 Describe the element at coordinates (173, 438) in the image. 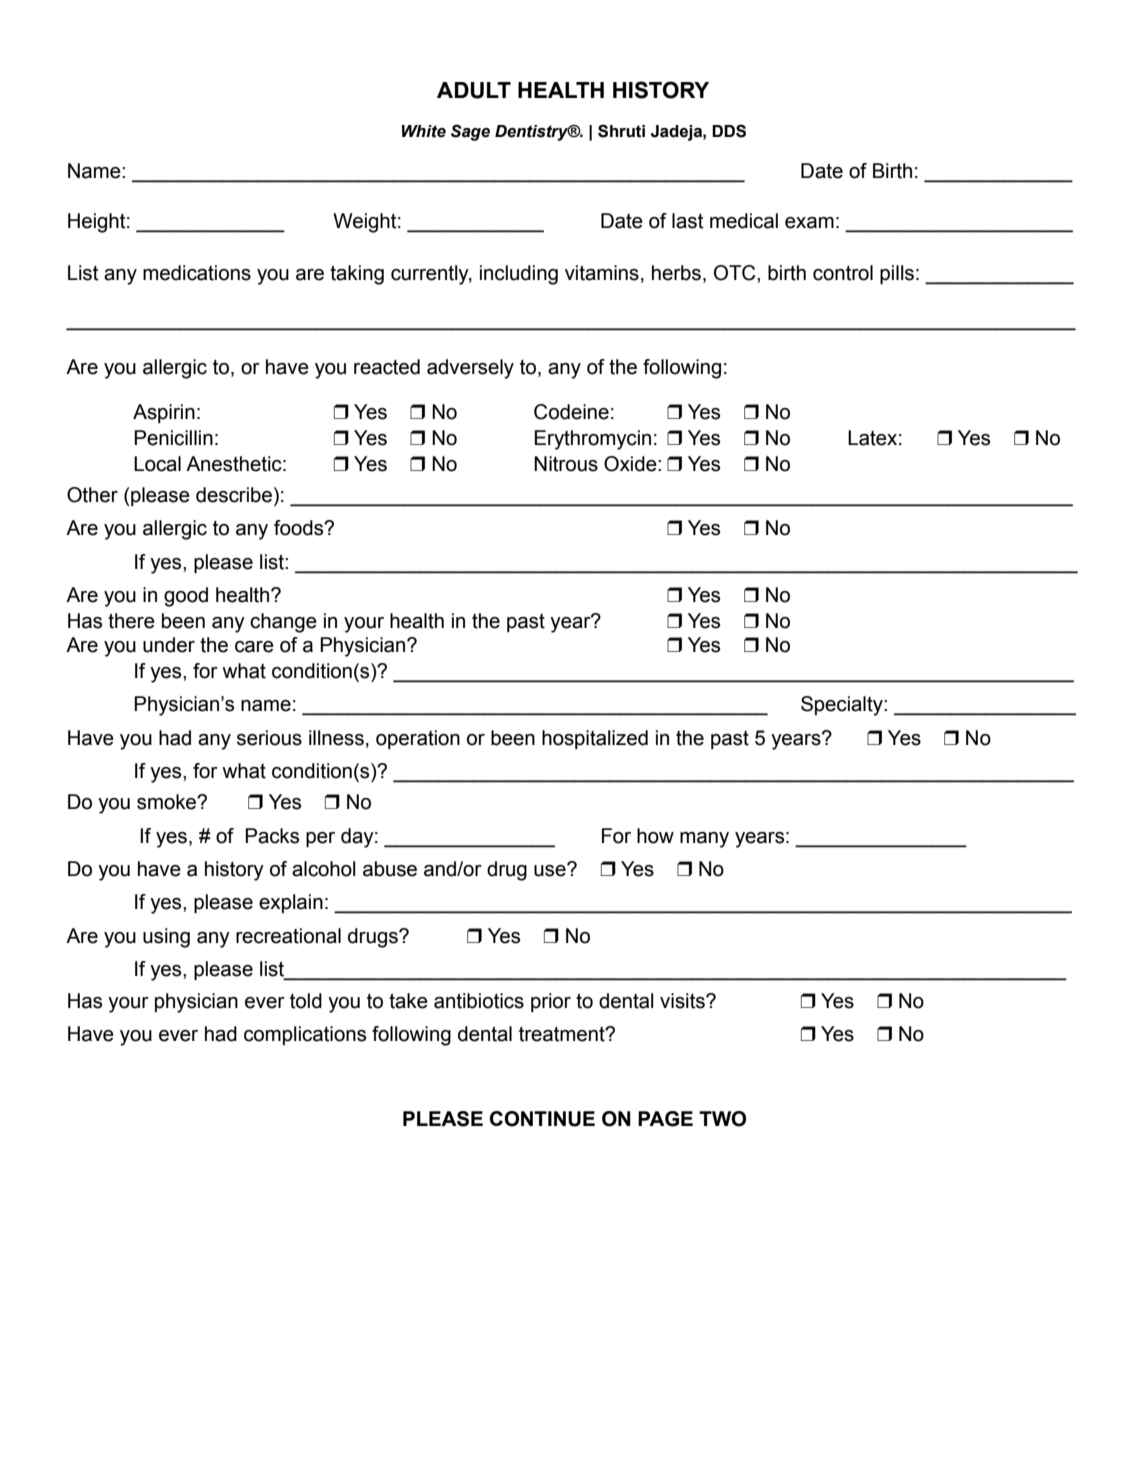

I see `Penicillin` at that location.
